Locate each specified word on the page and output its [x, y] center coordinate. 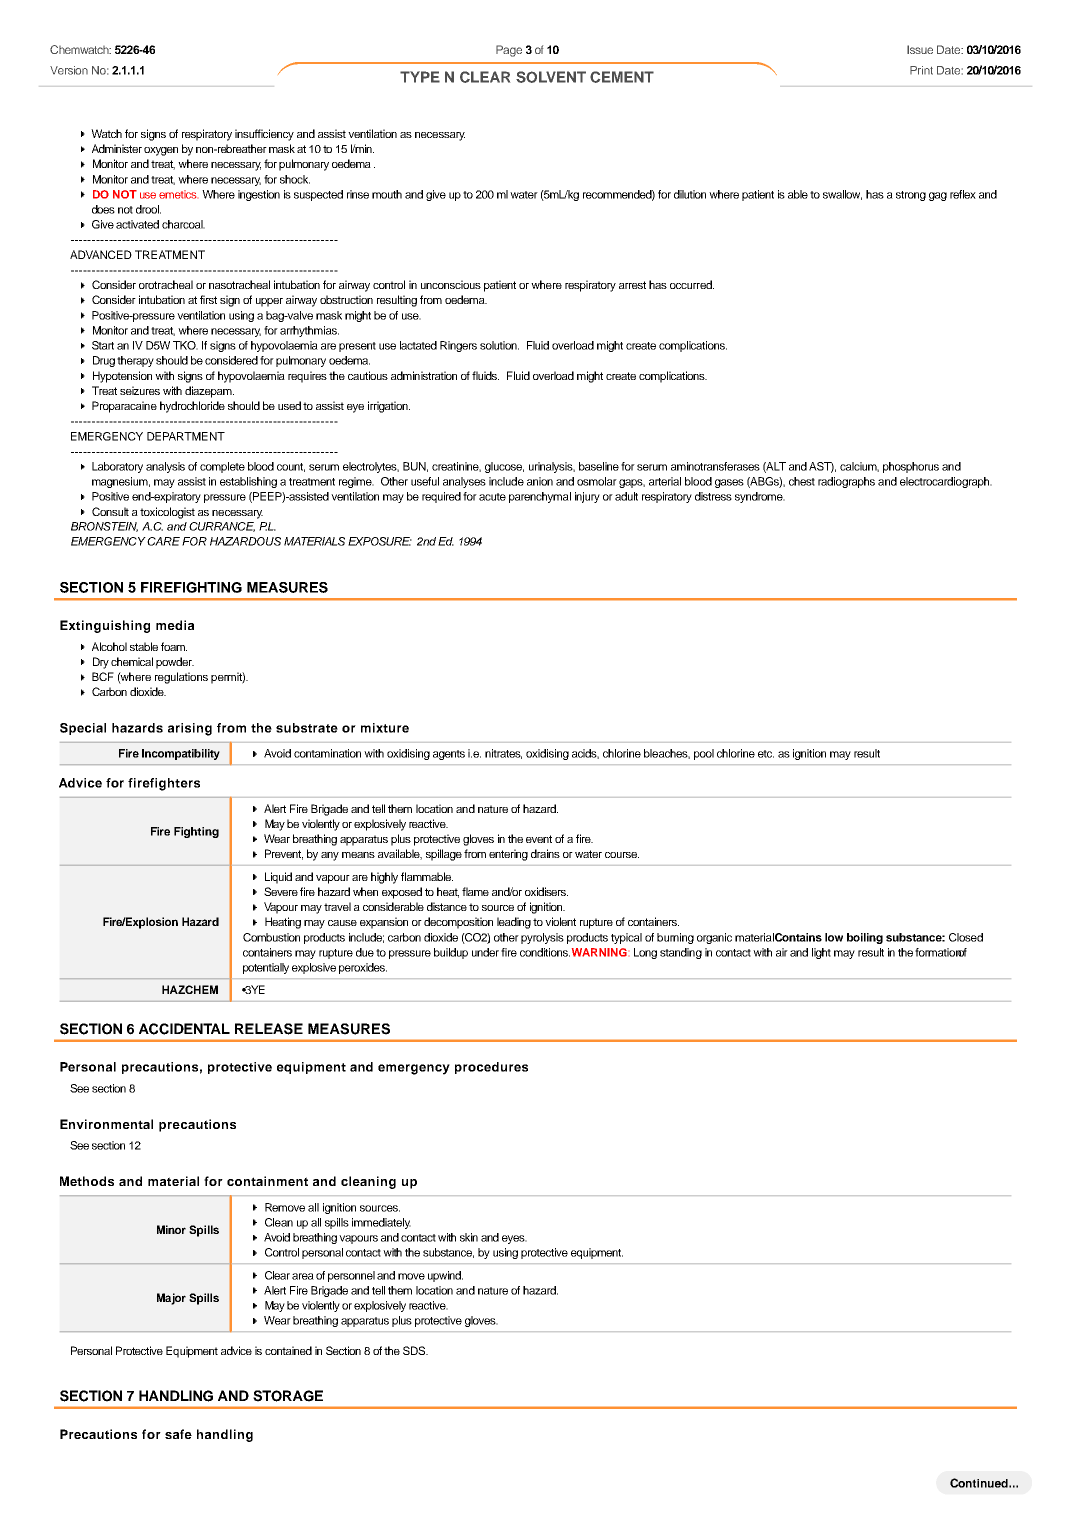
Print [921, 70]
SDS [415, 1350]
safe [178, 1434]
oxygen [161, 151]
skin [469, 1237]
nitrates [503, 754]
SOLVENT [551, 77]
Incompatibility [181, 754]
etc [766, 754]
